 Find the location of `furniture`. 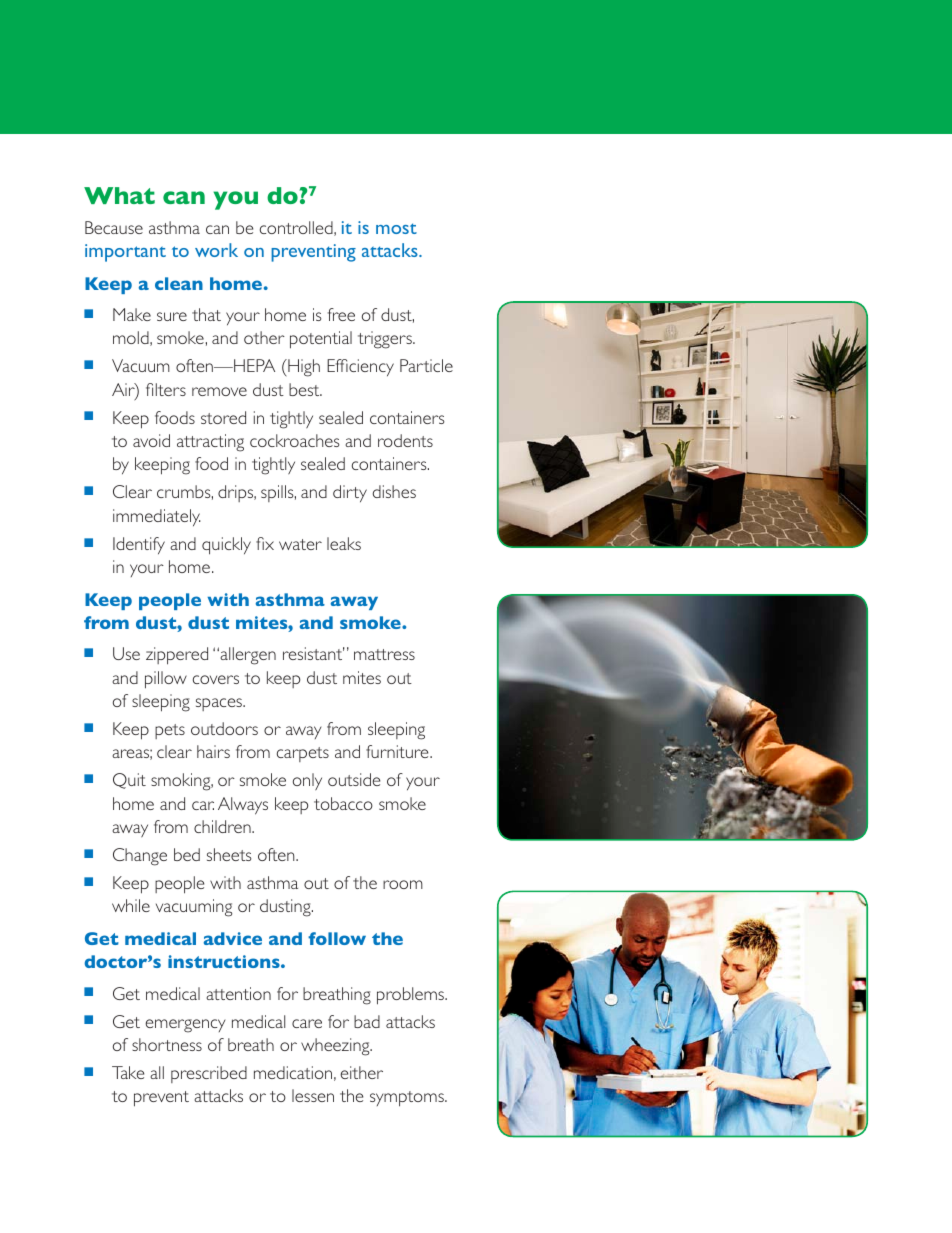

furniture is located at coordinates (398, 751).
